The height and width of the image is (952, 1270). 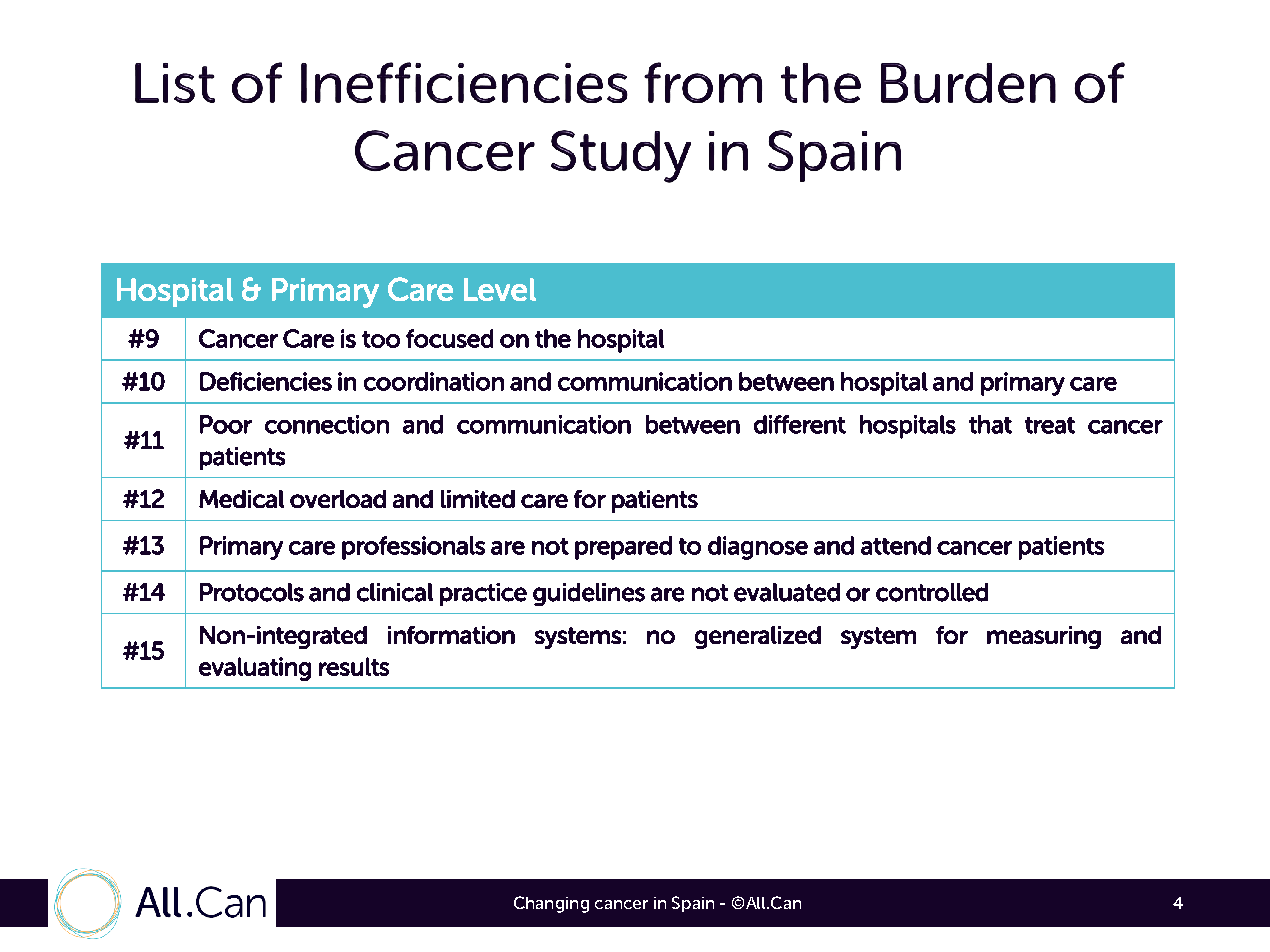 I want to click on Changing, so click(x=551, y=904).
